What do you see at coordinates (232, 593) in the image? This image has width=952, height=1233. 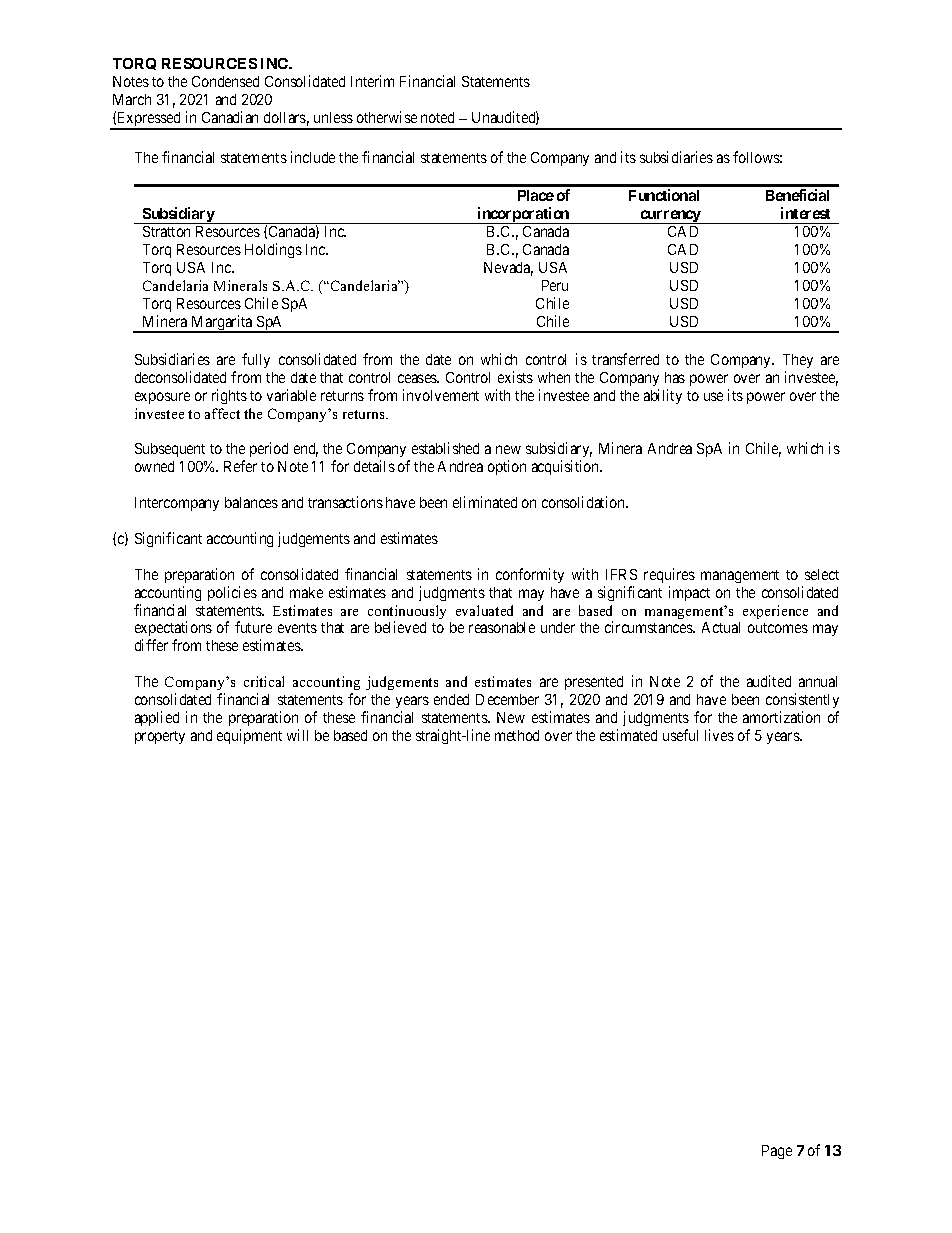 I see `policies` at bounding box center [232, 593].
